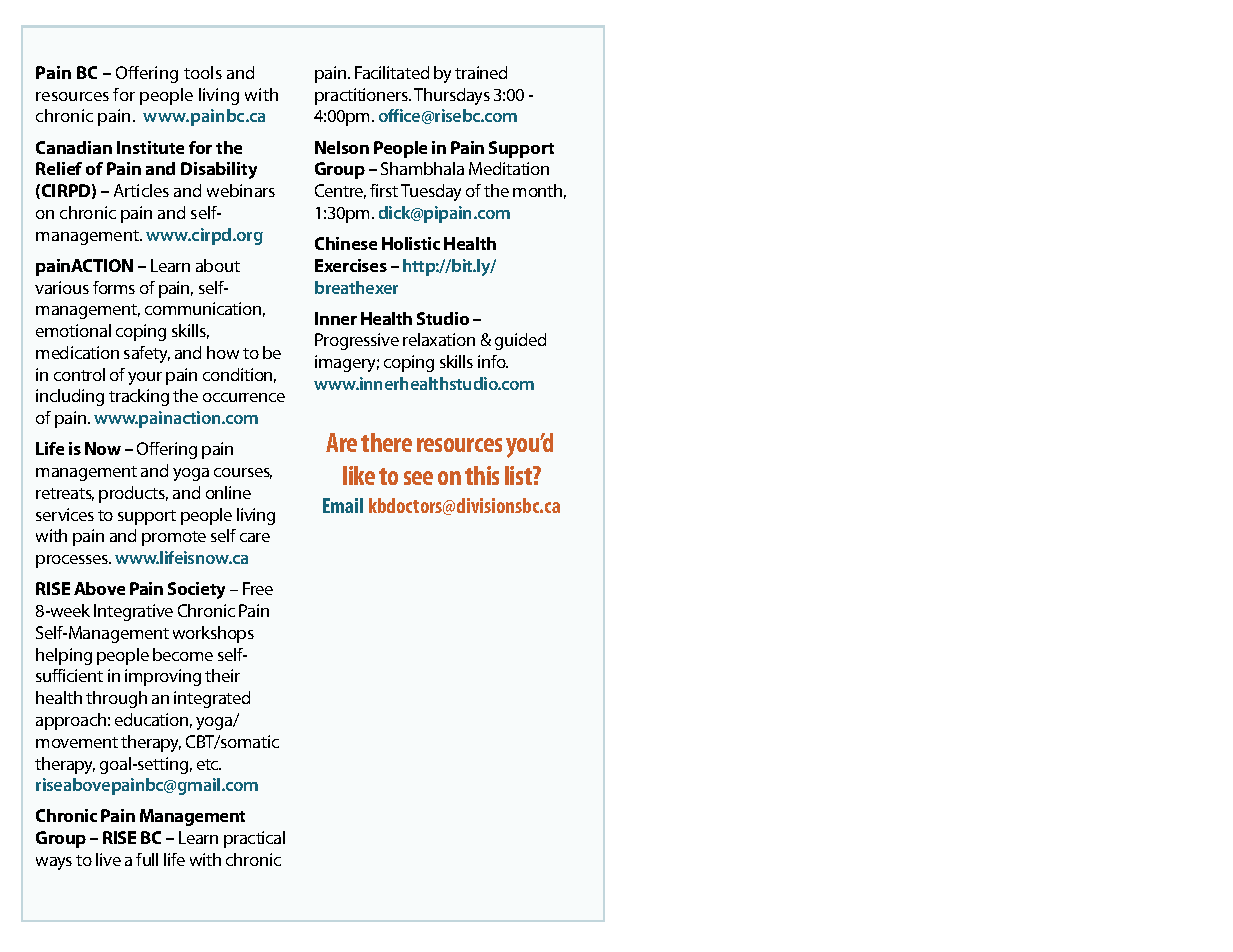 The image size is (1233, 952). I want to click on practitioners, so click(363, 96).
